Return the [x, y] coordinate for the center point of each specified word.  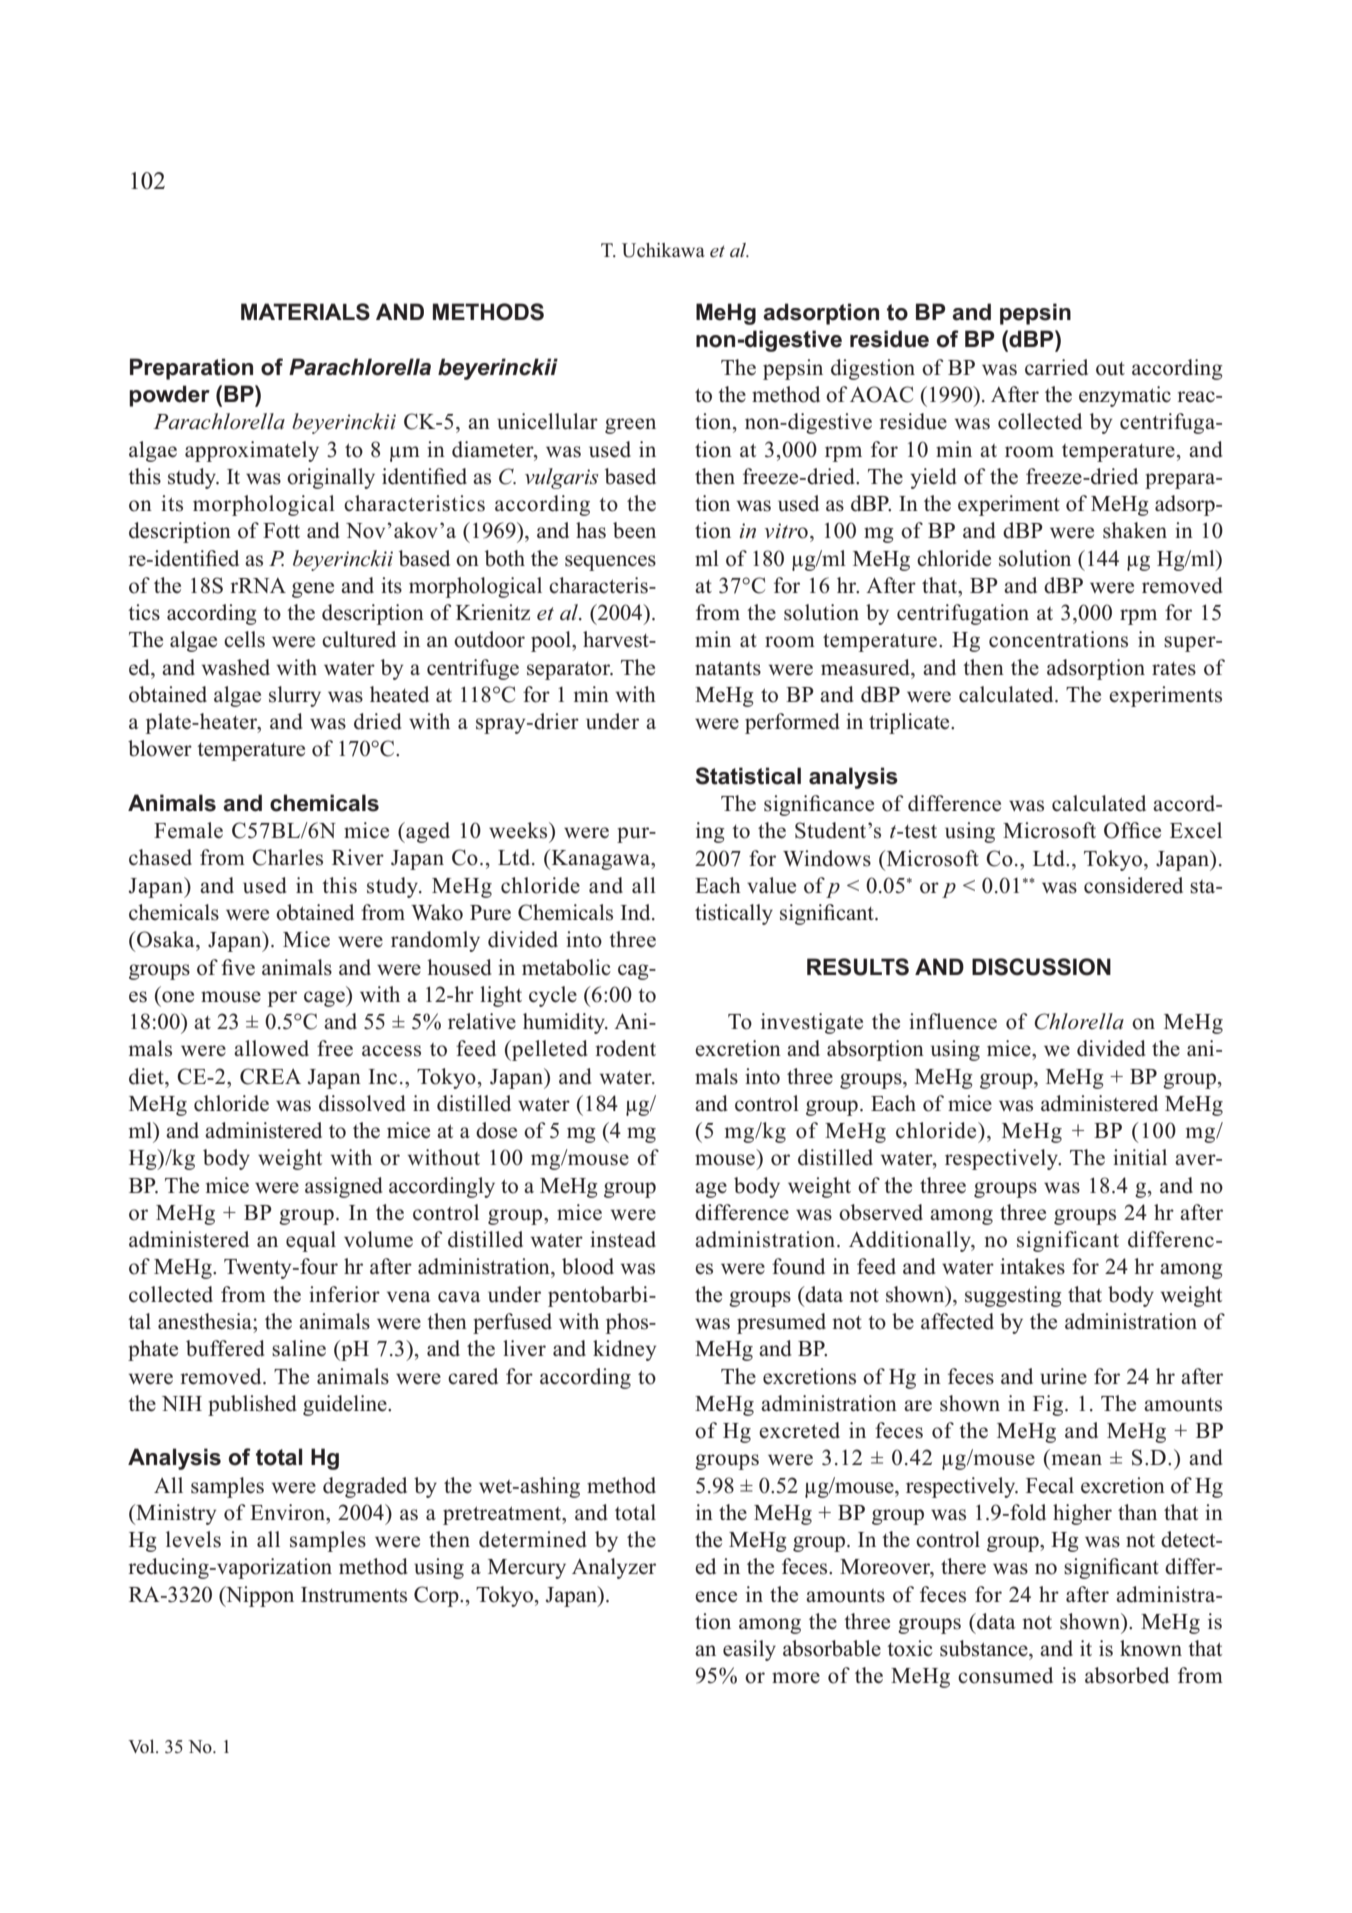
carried [1056, 367]
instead [623, 1239]
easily [749, 1650]
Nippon [259, 1596]
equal [311, 1241]
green [630, 426]
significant [1068, 1241]
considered [1133, 885]
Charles [287, 857]
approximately [252, 451]
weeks [519, 830]
